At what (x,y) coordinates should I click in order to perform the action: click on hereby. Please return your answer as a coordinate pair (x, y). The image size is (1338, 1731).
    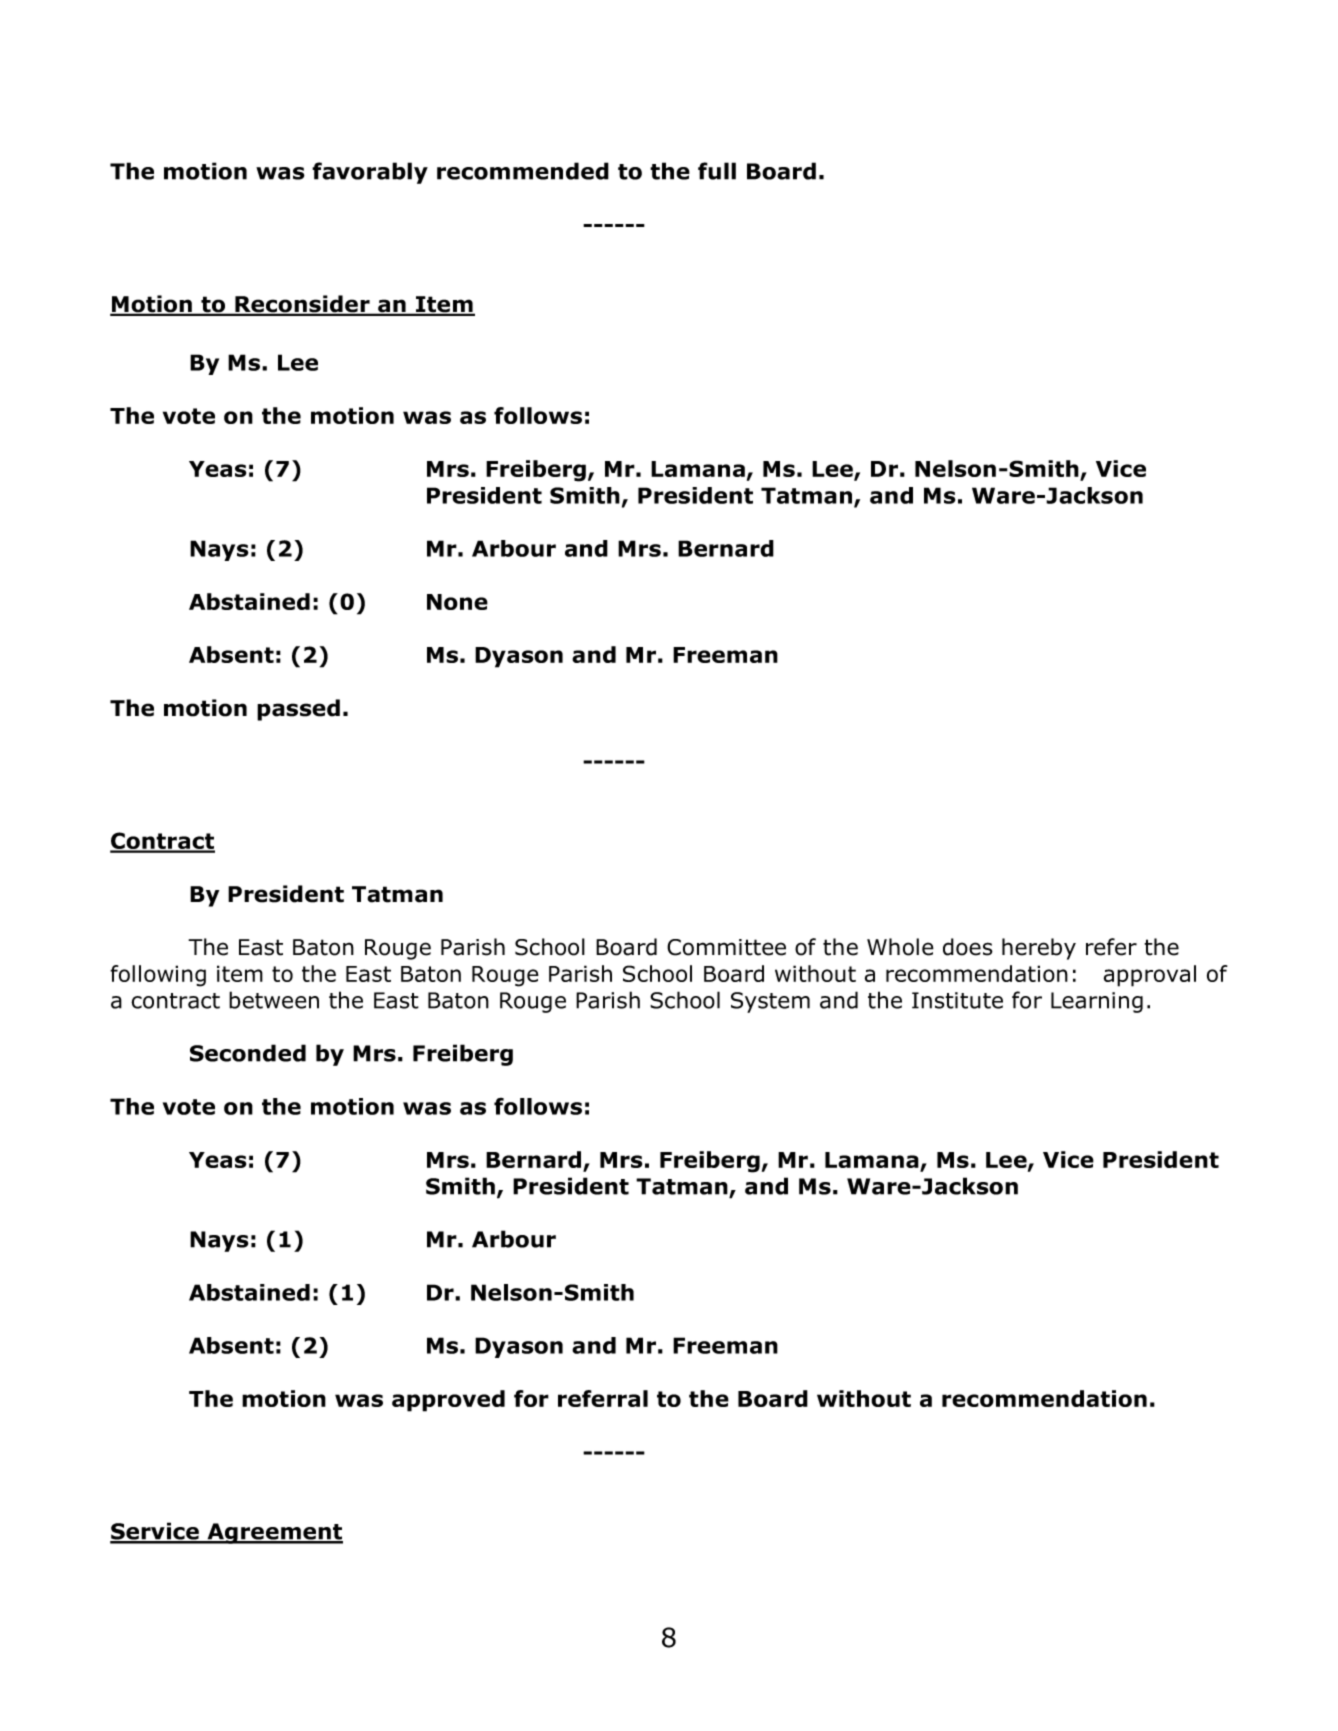
    Looking at the image, I should click on (1039, 949).
